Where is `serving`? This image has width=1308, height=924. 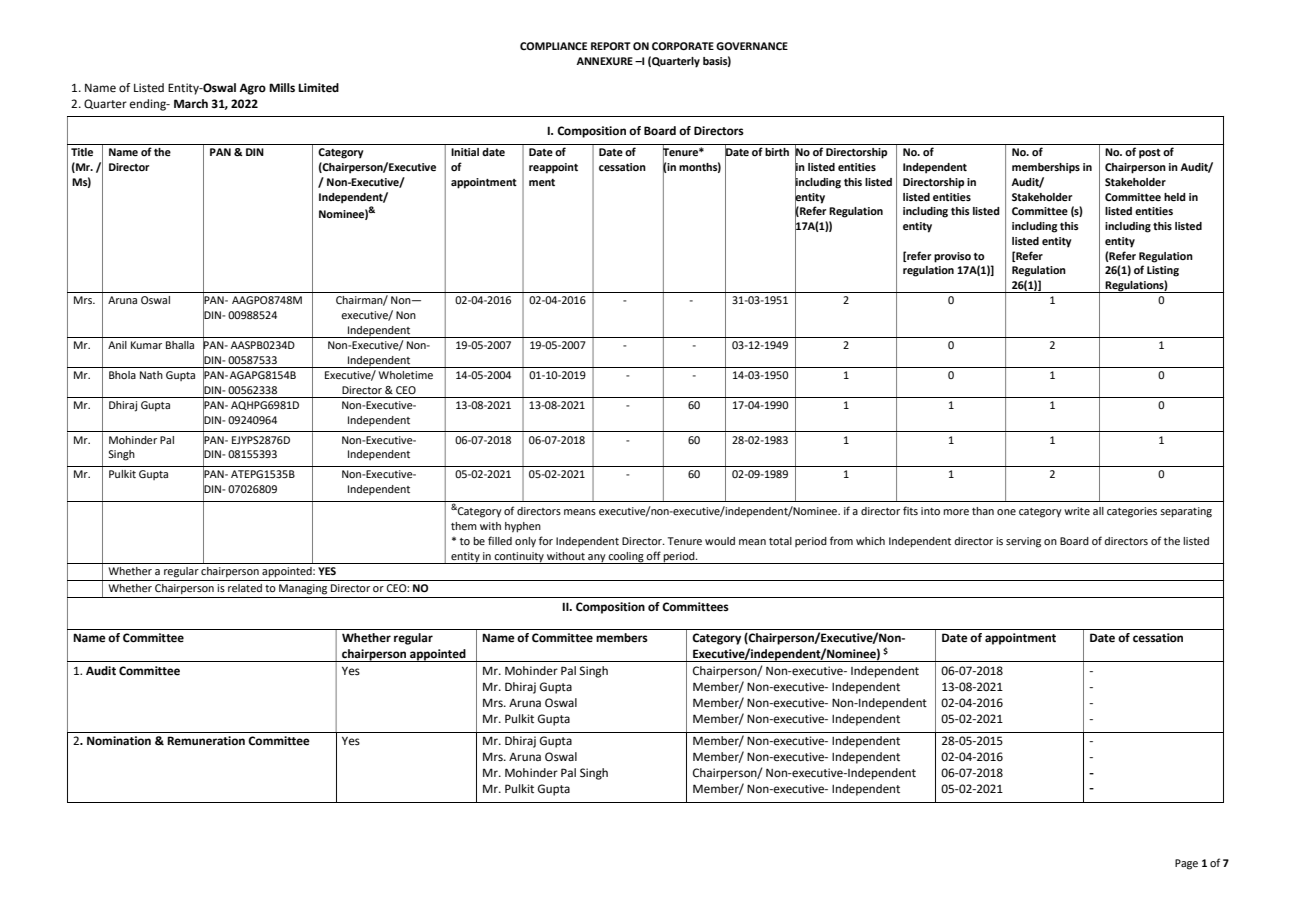
serving is located at coordinates (1023, 542).
